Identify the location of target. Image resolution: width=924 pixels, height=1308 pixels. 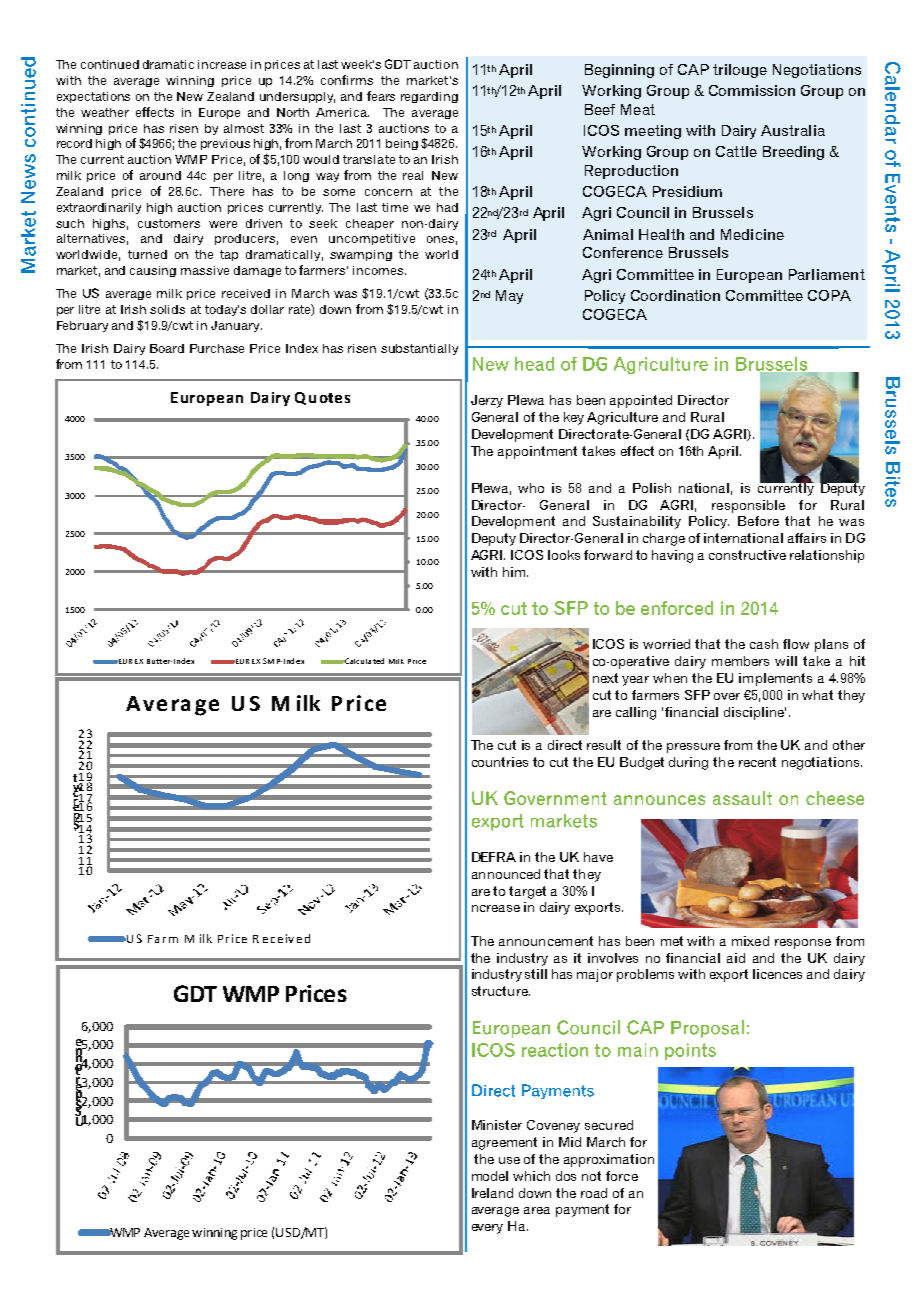
(527, 892).
